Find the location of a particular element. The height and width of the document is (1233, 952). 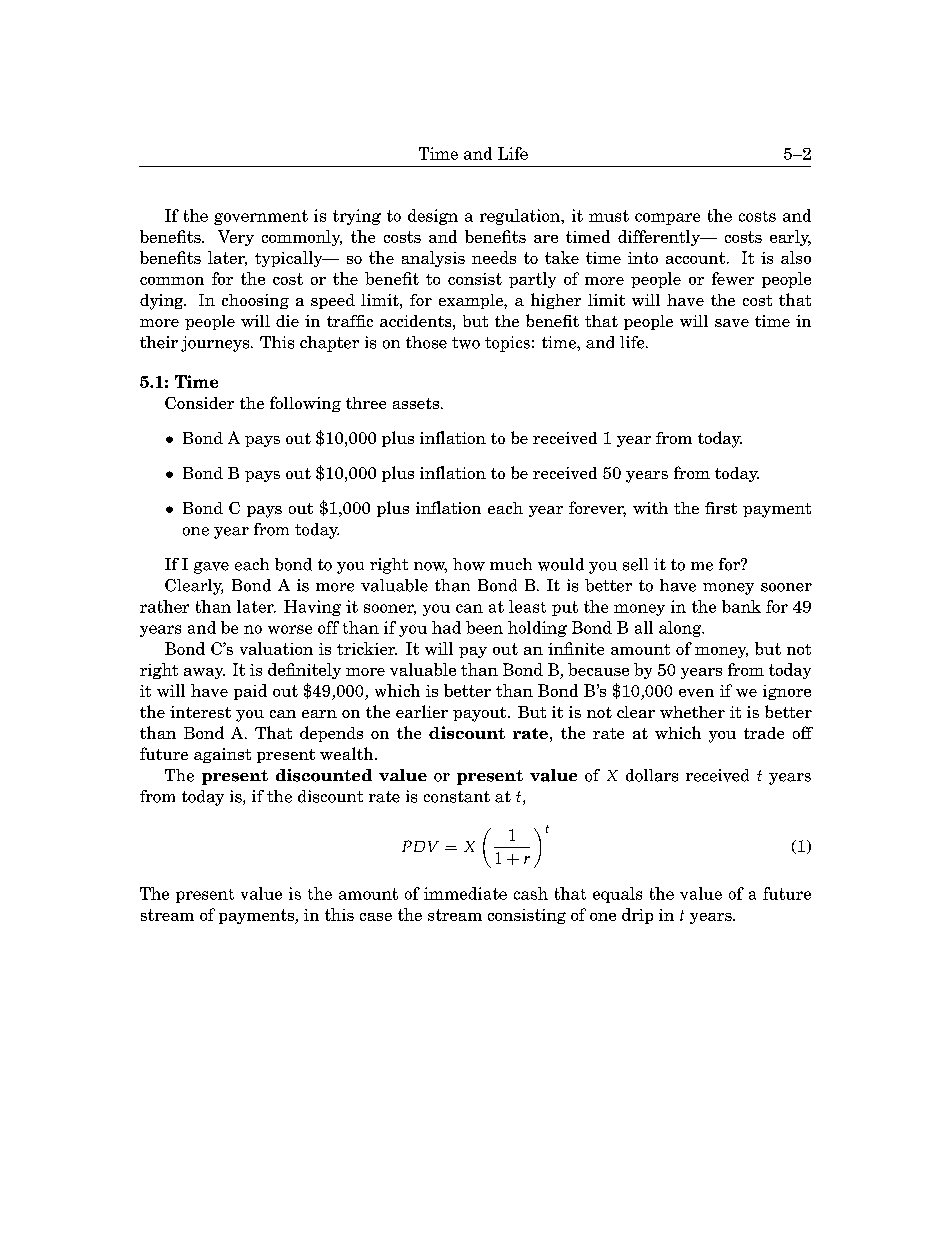

payout is located at coordinates (481, 714).
